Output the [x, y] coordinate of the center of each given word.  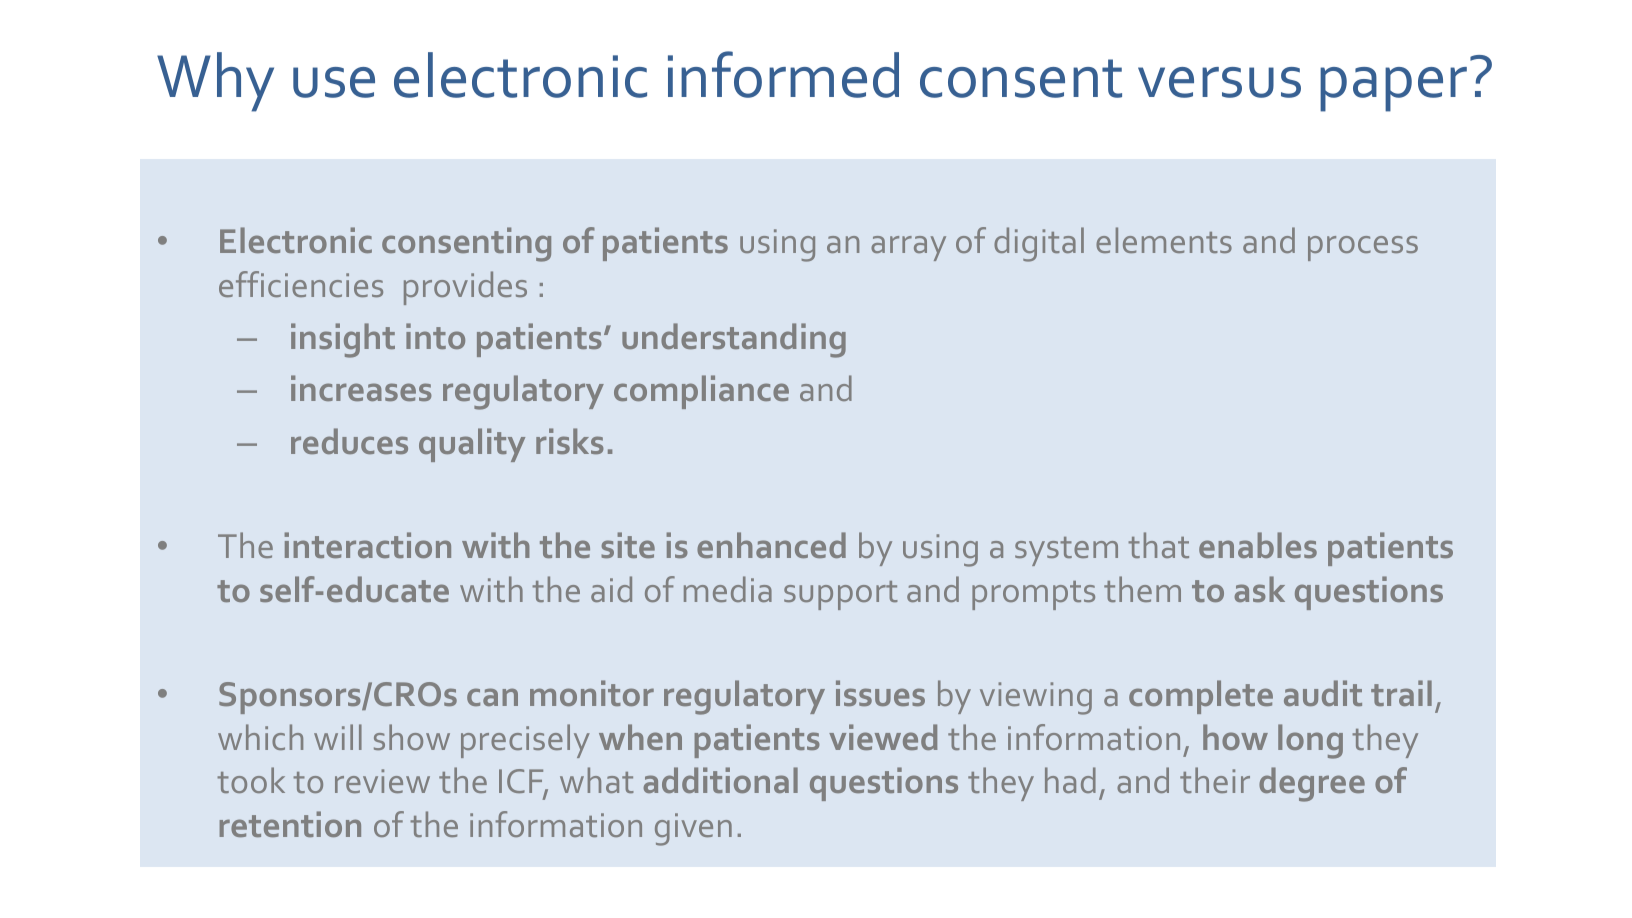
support [841, 595]
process [1363, 248]
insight [343, 340]
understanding [734, 340]
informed [783, 74]
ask [1260, 589]
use [334, 82]
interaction [368, 545]
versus [1219, 82]
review [382, 781]
